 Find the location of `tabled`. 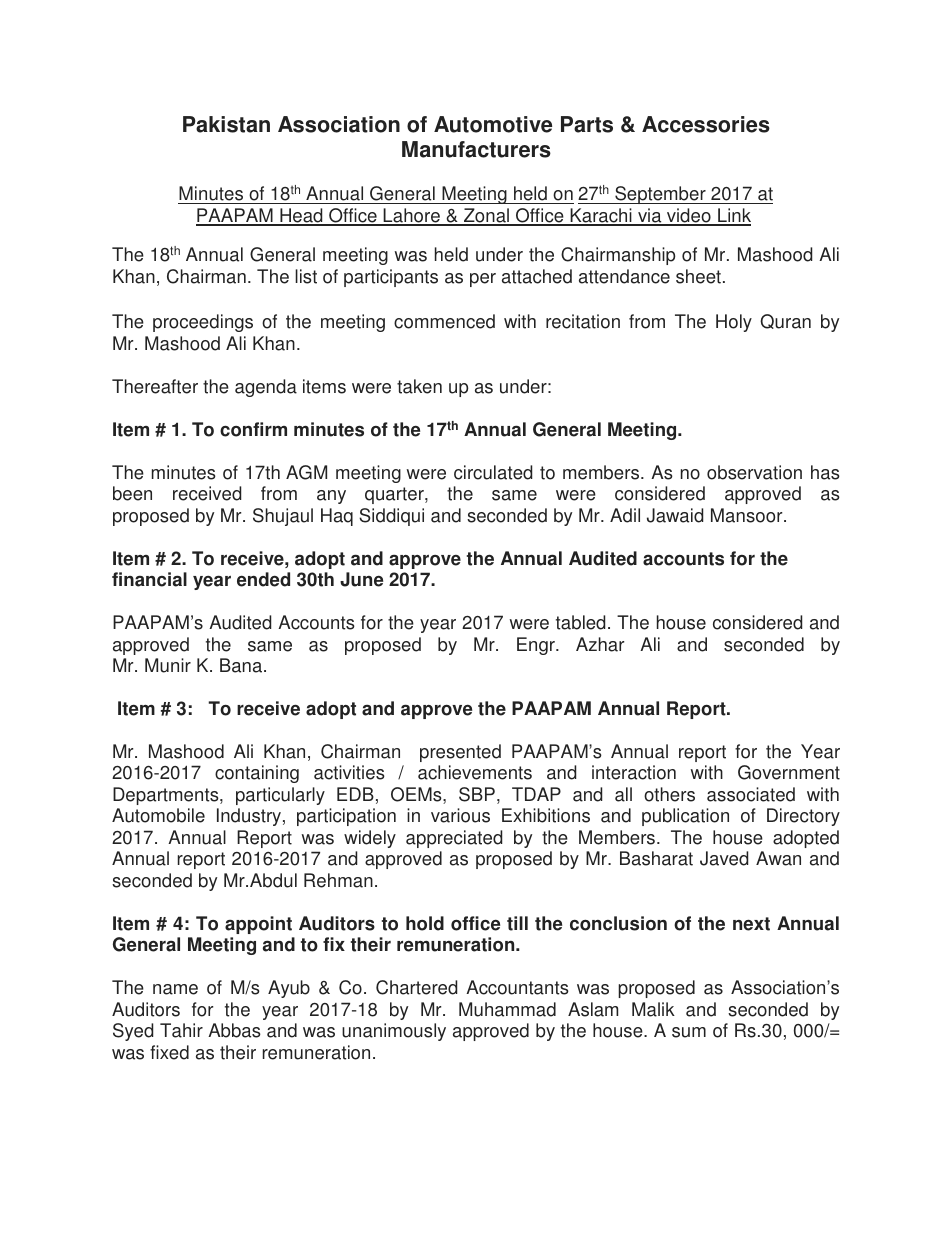

tabled is located at coordinates (580, 622).
